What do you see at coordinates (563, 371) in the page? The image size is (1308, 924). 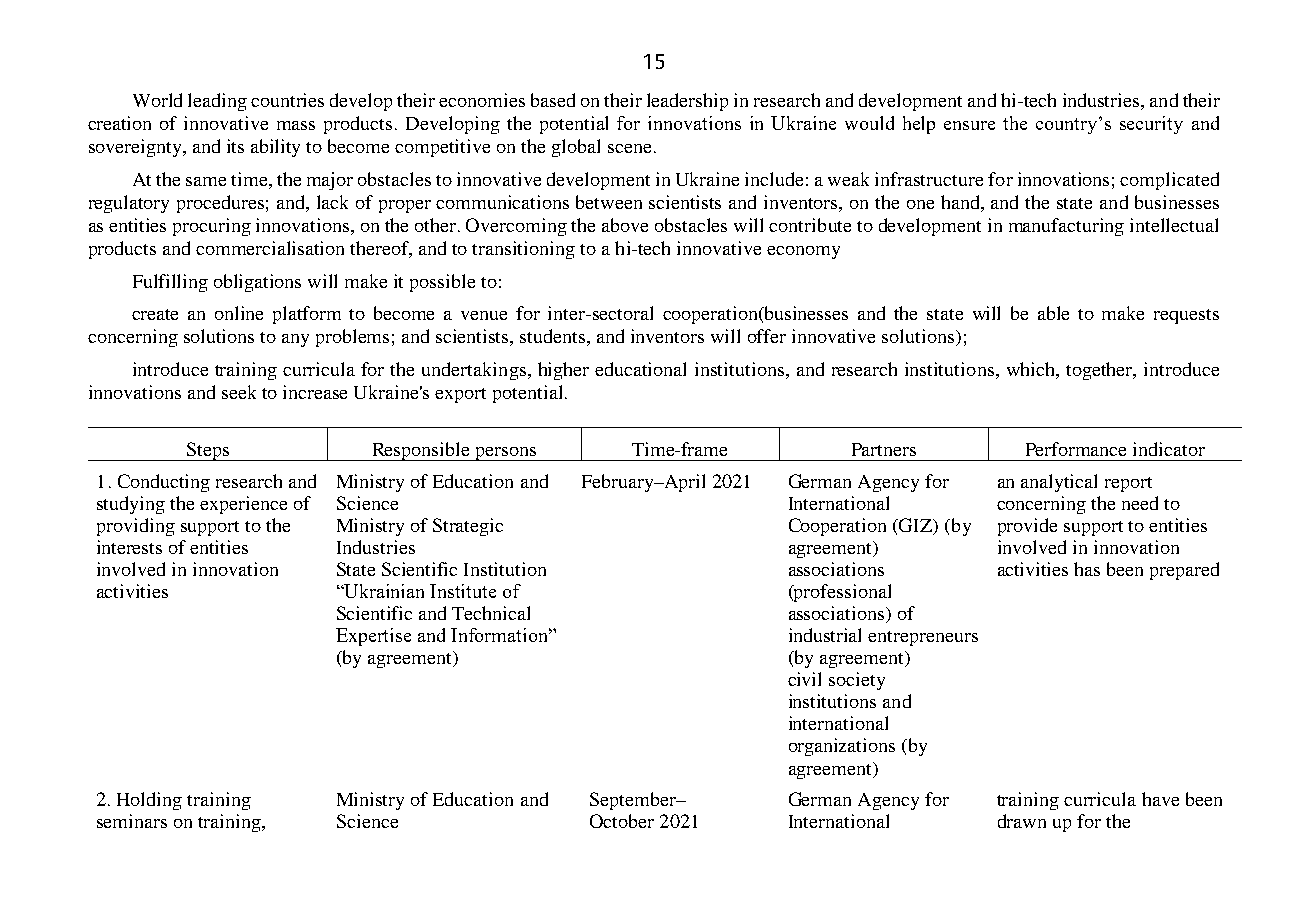 I see `higher` at bounding box center [563, 371].
